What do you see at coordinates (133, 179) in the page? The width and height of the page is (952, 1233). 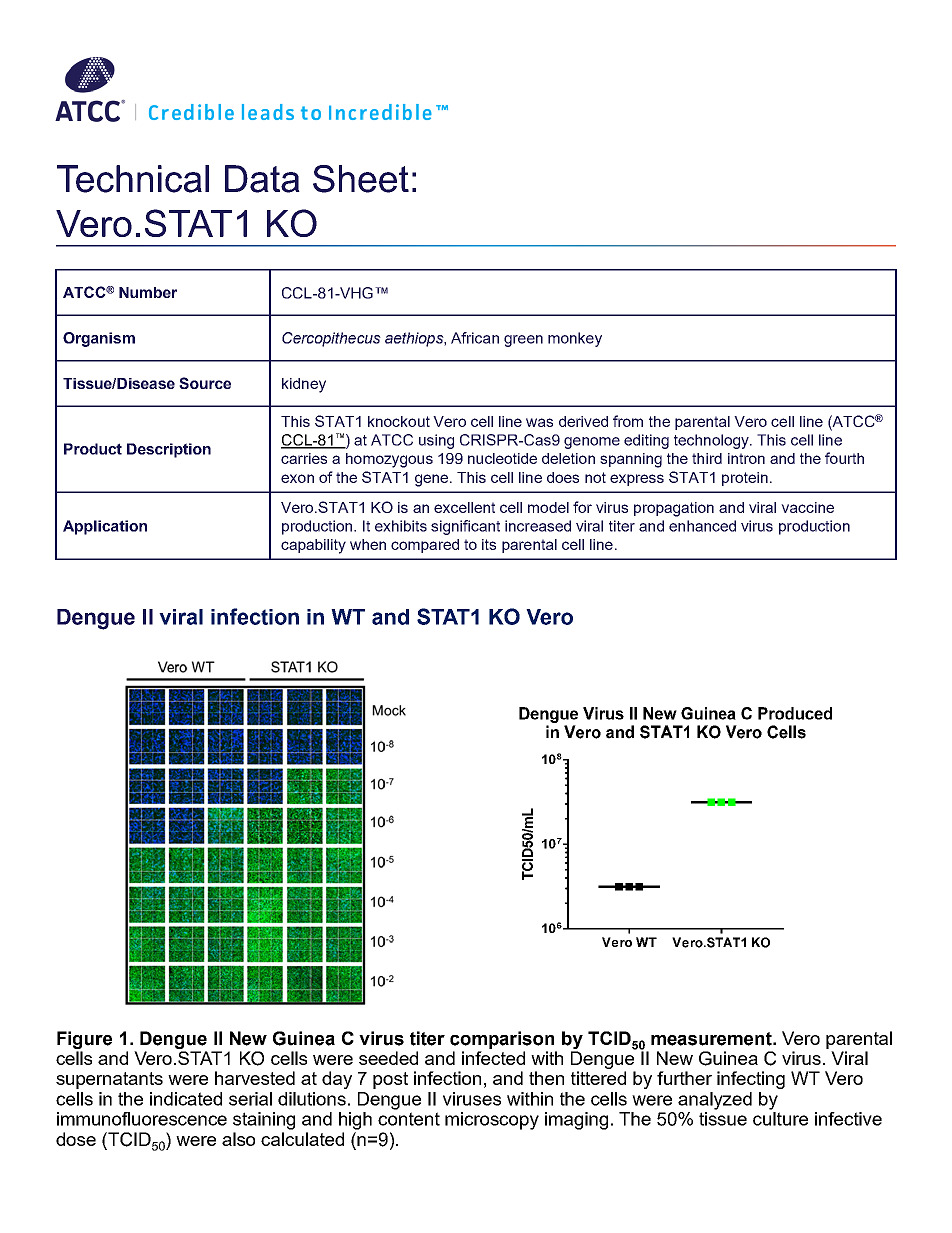 I see `Technical` at bounding box center [133, 179].
